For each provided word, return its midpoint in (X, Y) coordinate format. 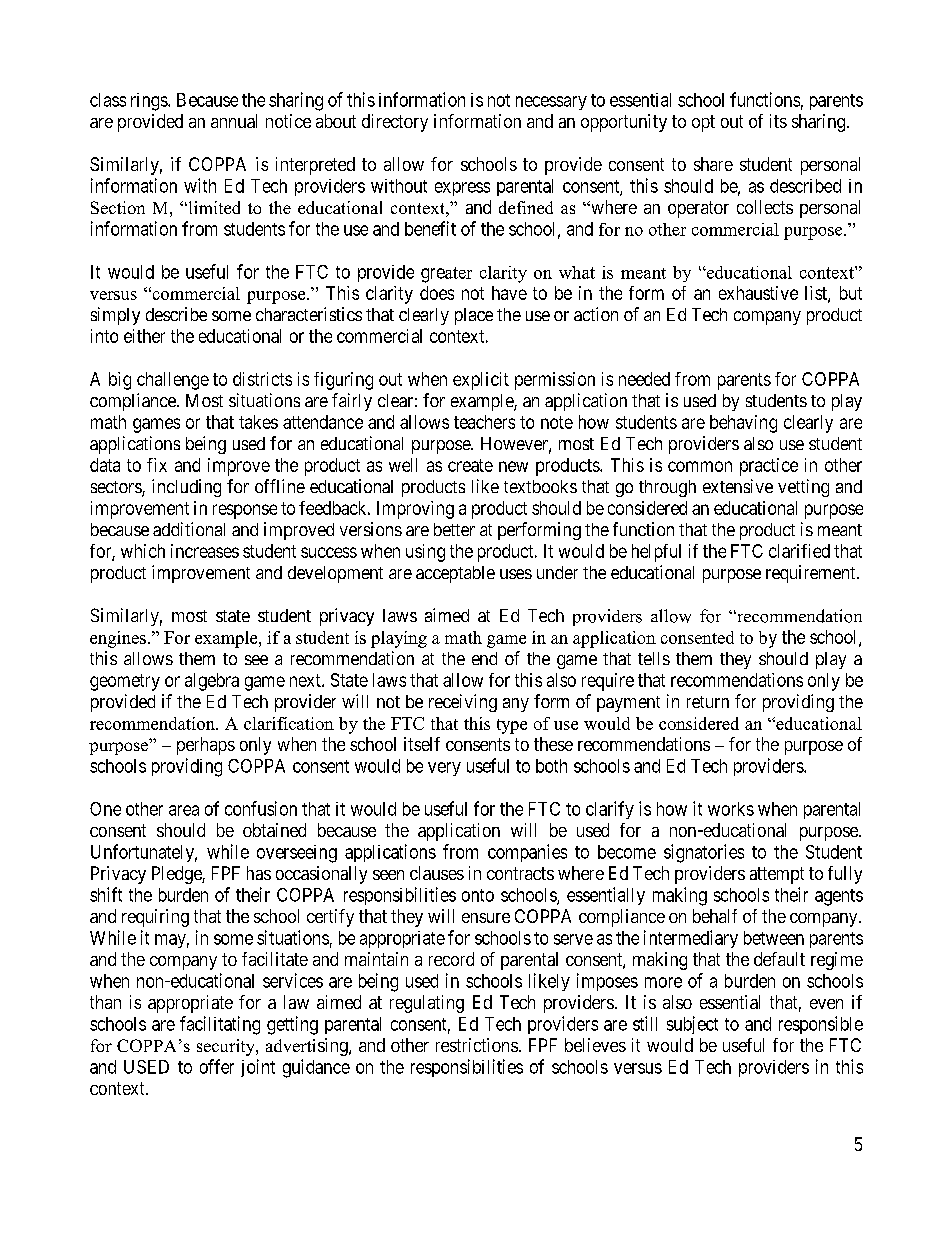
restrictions (477, 1045)
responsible (821, 1025)
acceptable (455, 574)
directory (395, 123)
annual (234, 121)
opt (703, 123)
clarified (799, 551)
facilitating (220, 1025)
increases (205, 551)
